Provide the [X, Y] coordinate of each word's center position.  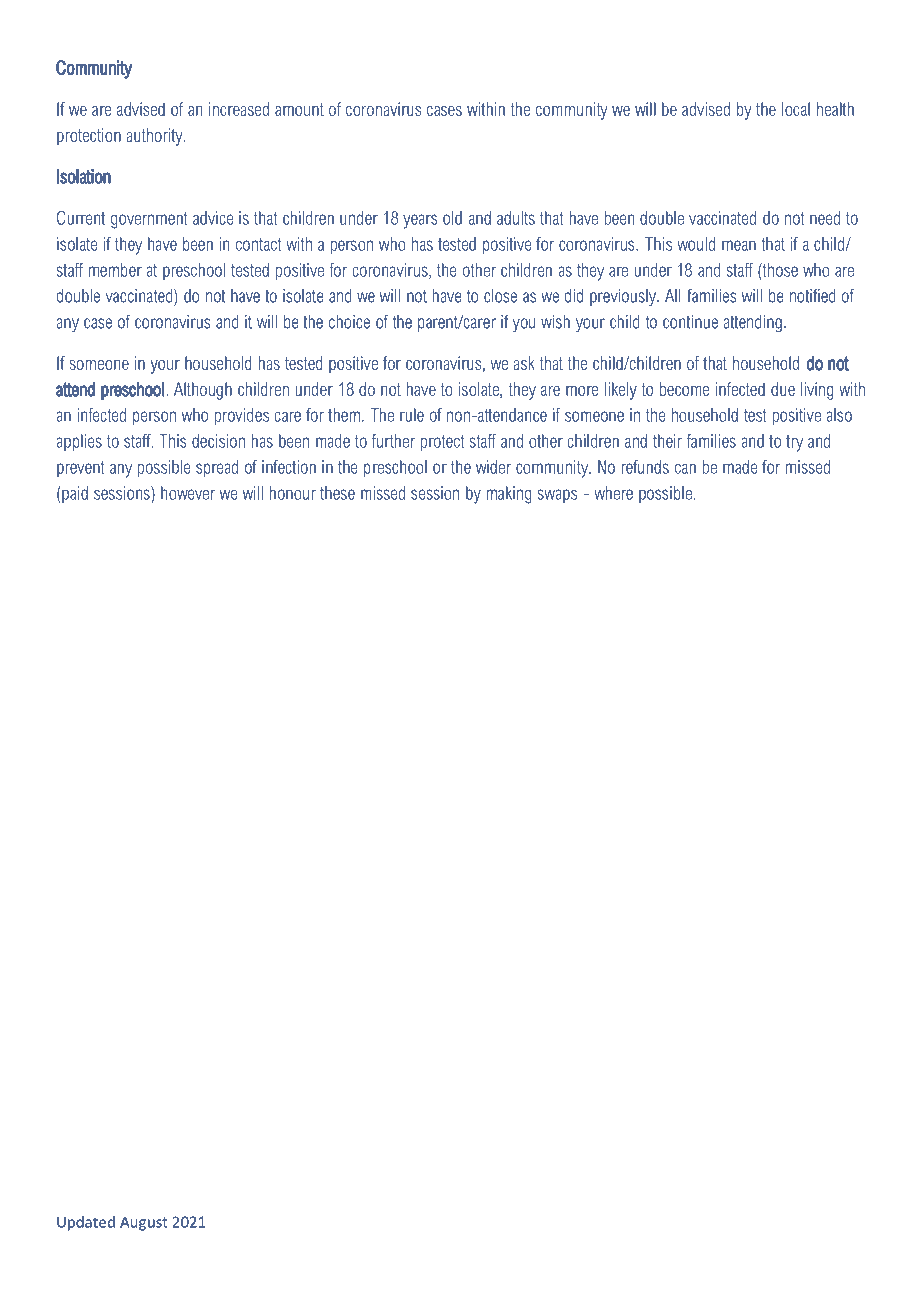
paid [74, 494]
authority [155, 137]
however [188, 493]
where [613, 493]
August [144, 1223]
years [420, 221]
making [509, 495]
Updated [86, 1223]
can [685, 468]
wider [493, 467]
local [796, 109]
